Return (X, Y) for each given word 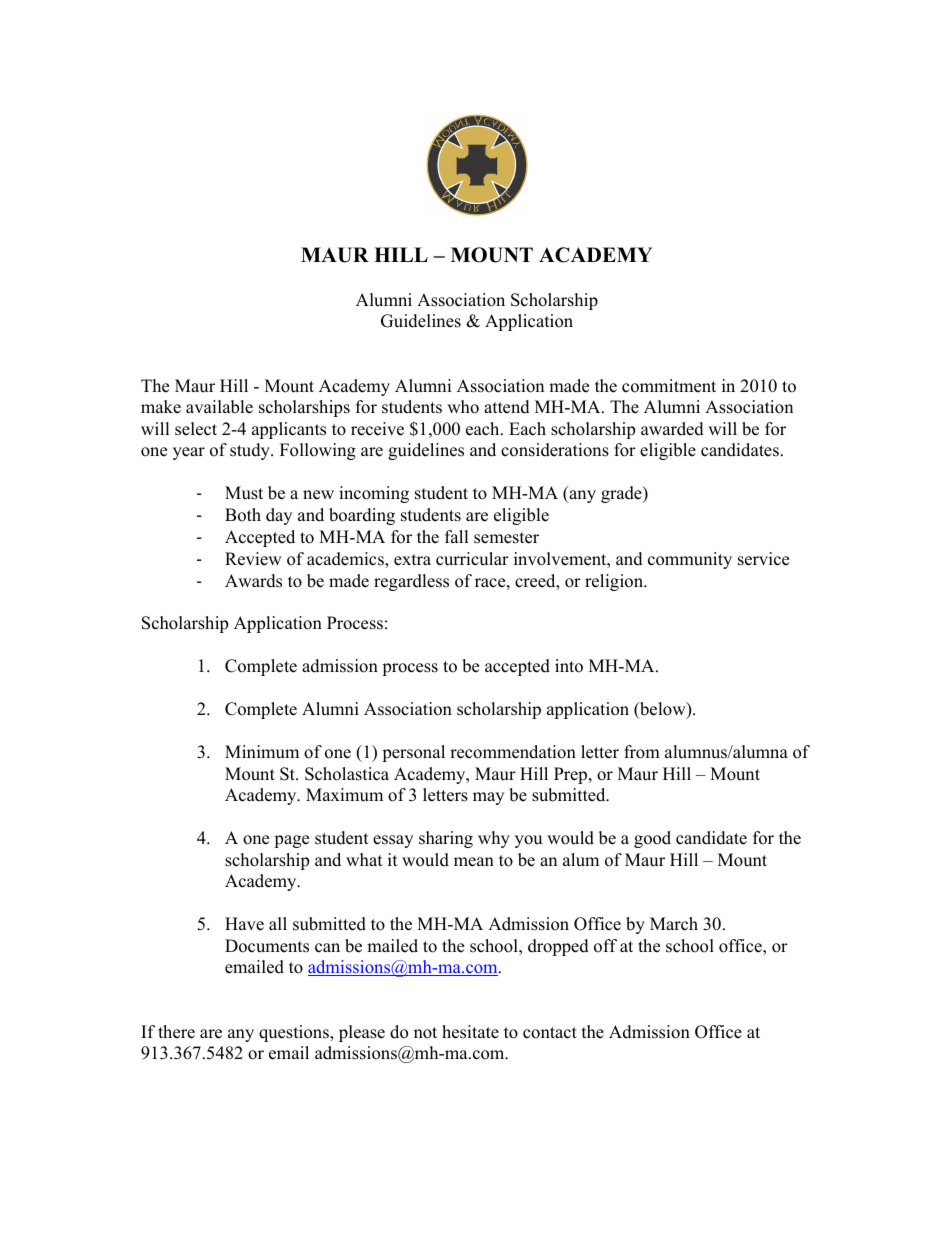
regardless (411, 582)
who (463, 407)
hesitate (470, 1032)
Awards (253, 581)
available (219, 407)
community (690, 560)
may (488, 798)
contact (550, 1033)
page (291, 841)
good (652, 839)
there (176, 1032)
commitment (669, 386)
